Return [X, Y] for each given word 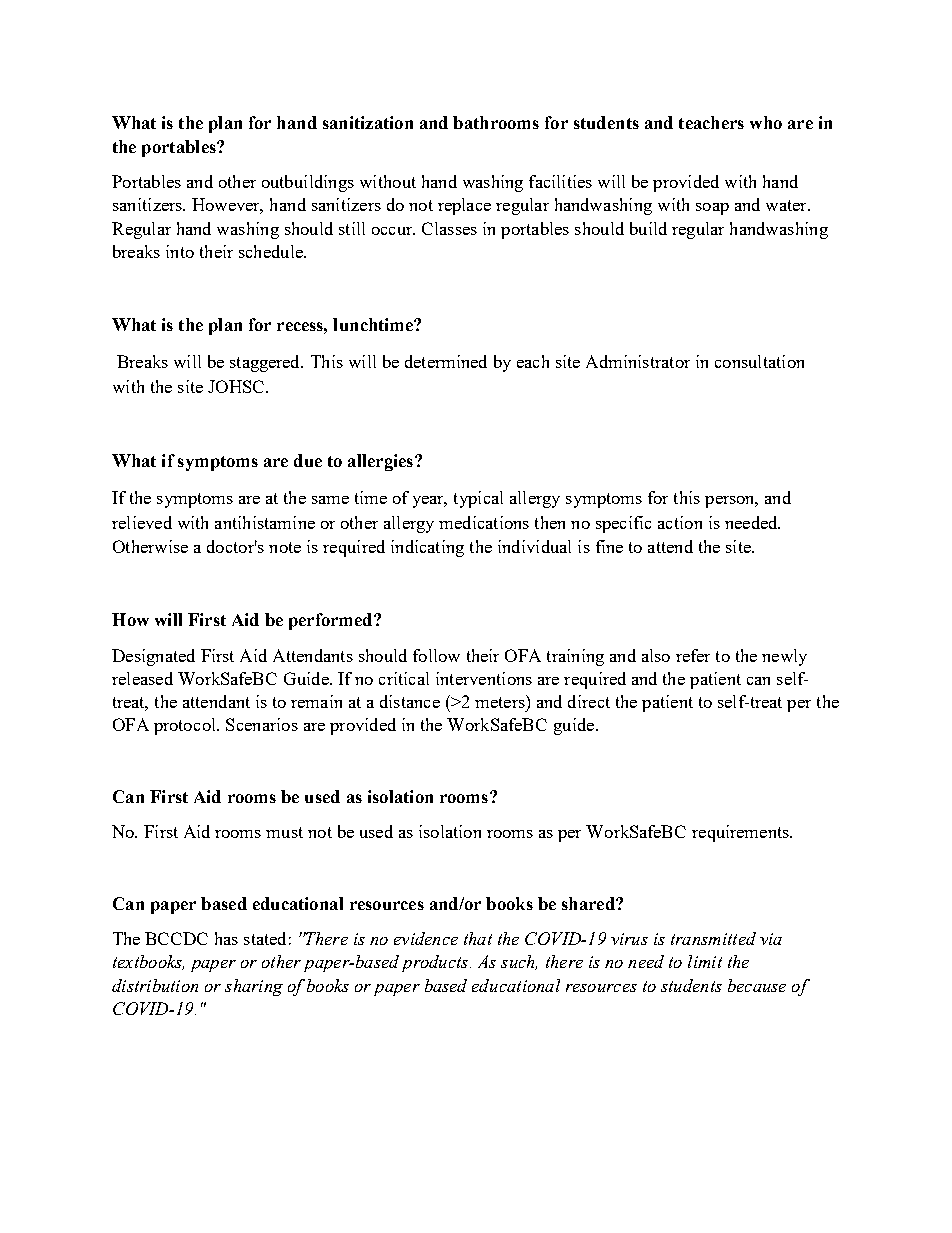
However [227, 206]
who [766, 122]
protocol [186, 726]
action [680, 522]
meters [501, 701]
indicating [427, 548]
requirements [741, 833]
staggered [266, 363]
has [226, 938]
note [285, 547]
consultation [759, 361]
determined [446, 361]
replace [464, 206]
